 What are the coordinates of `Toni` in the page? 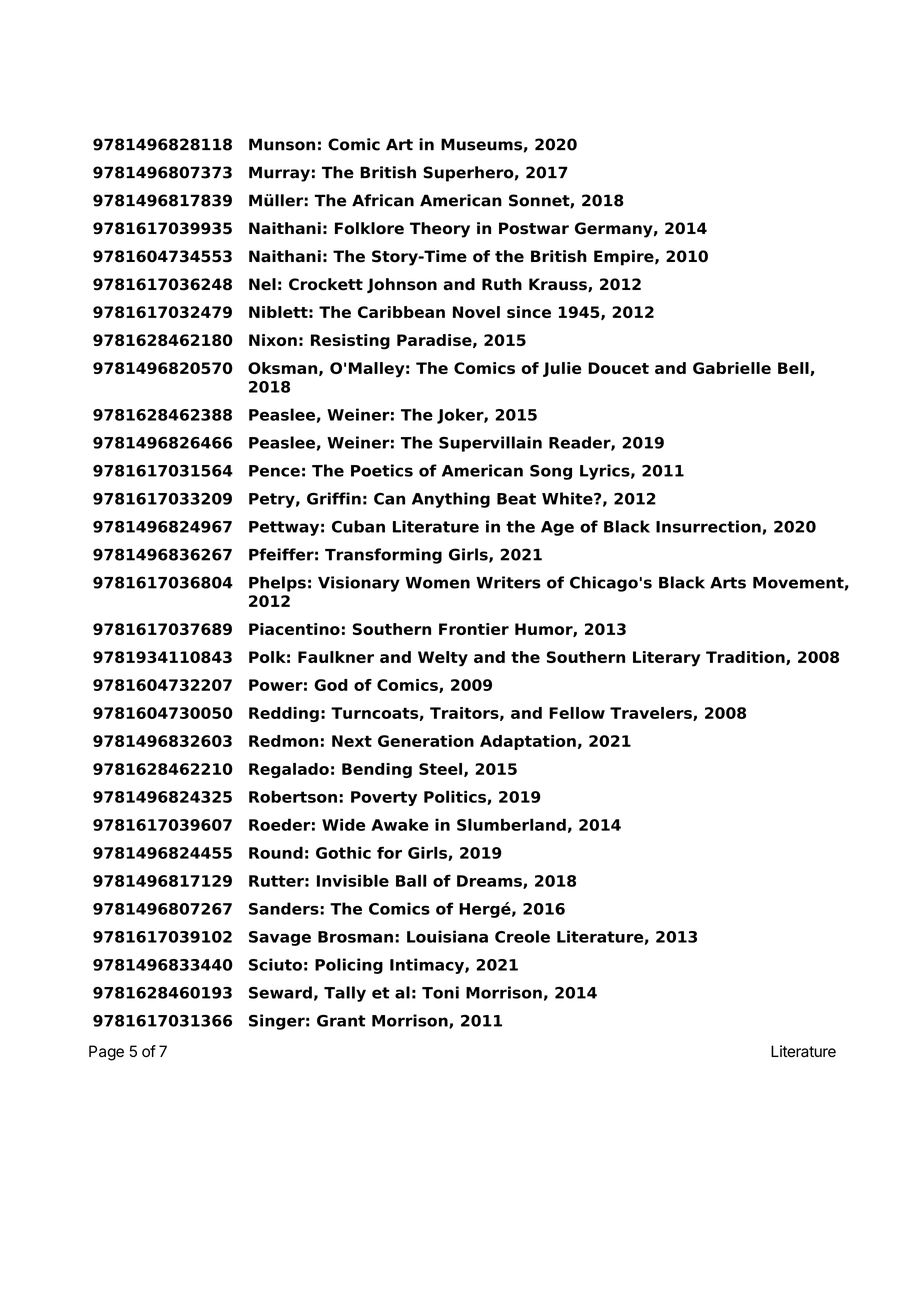 It's located at (440, 992).
